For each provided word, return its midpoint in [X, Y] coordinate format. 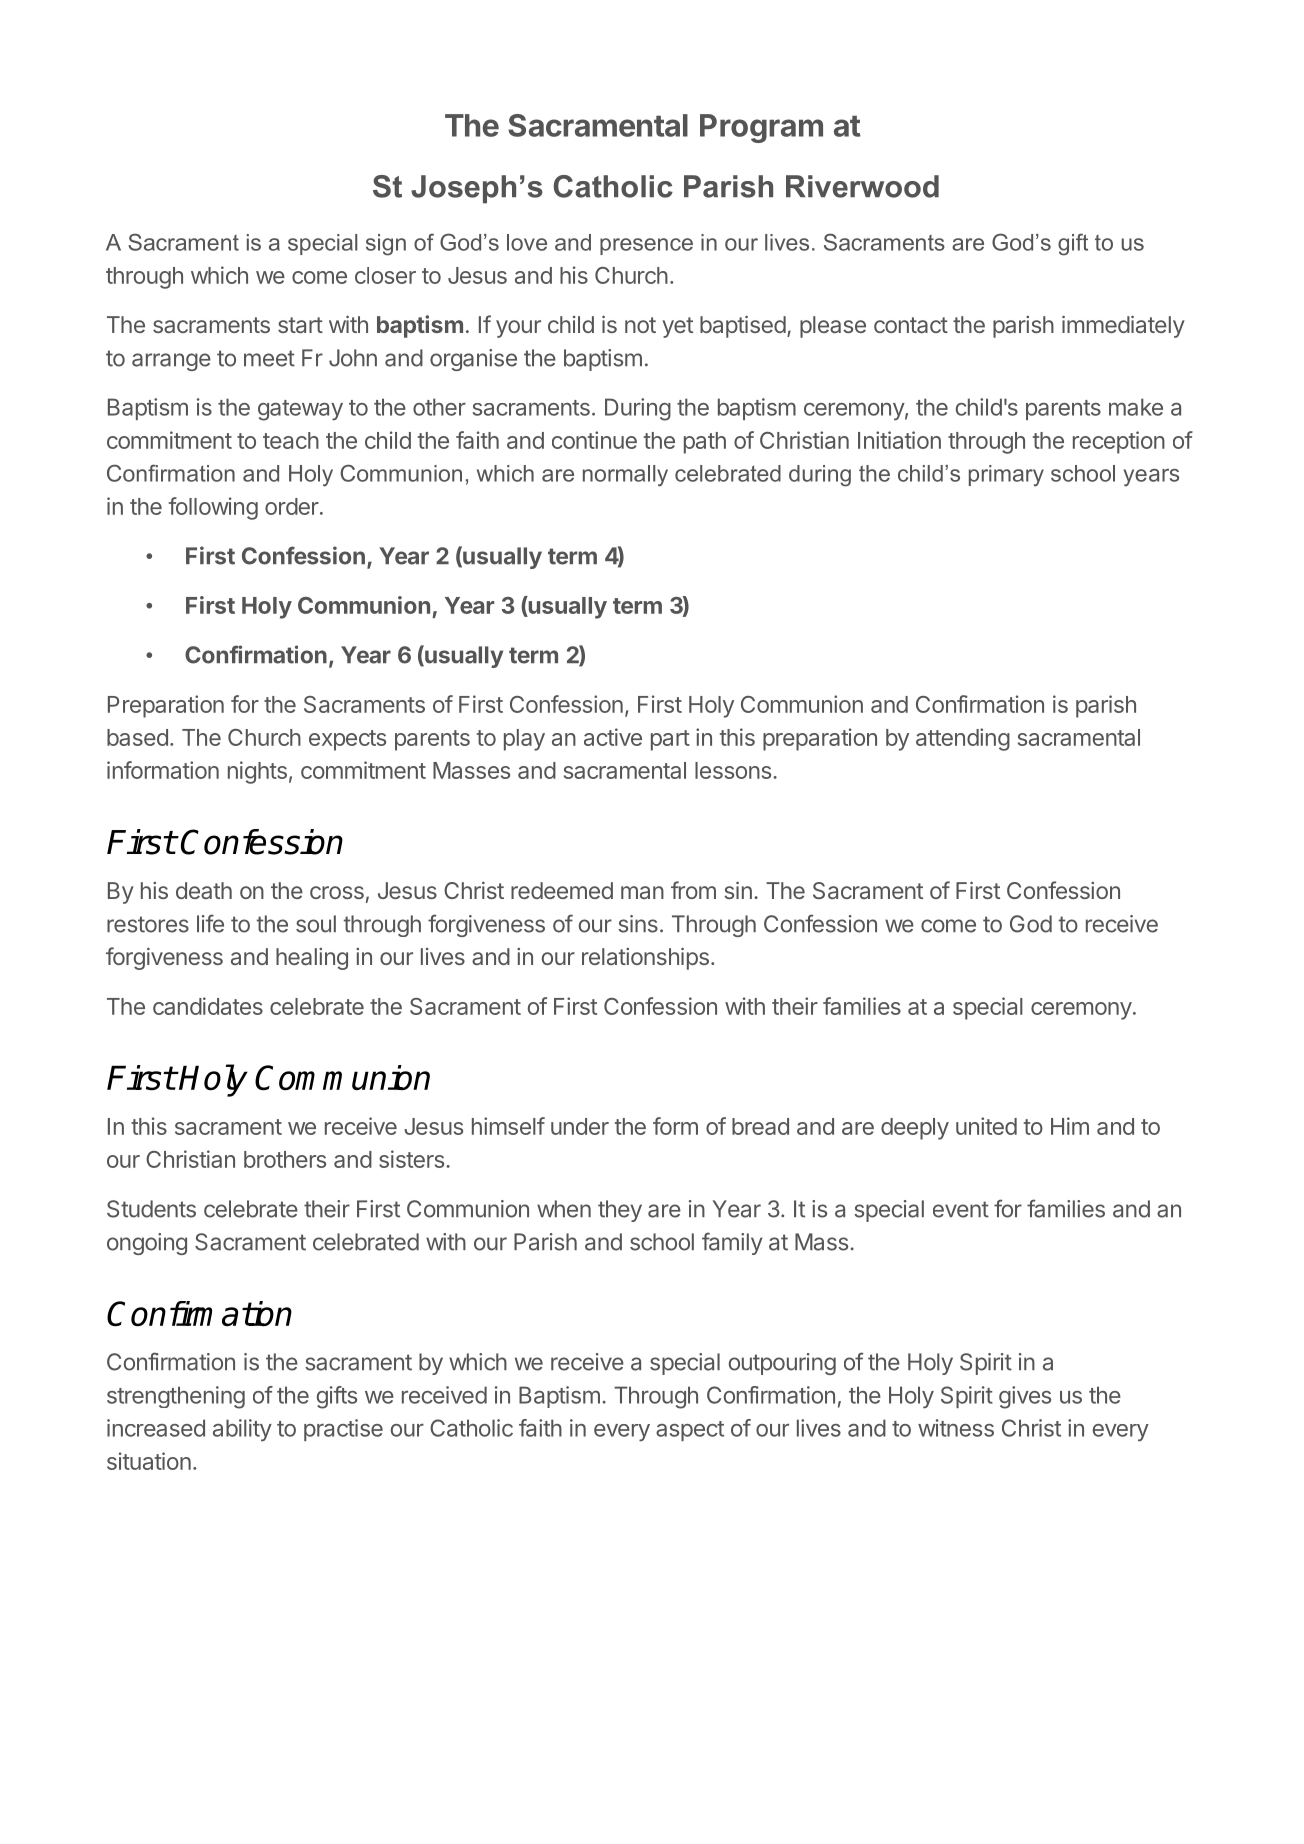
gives [1025, 1397]
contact [911, 325]
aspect [690, 1431]
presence [646, 246]
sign [386, 245]
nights [257, 772]
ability [242, 1430]
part [670, 740]
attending [963, 739]
